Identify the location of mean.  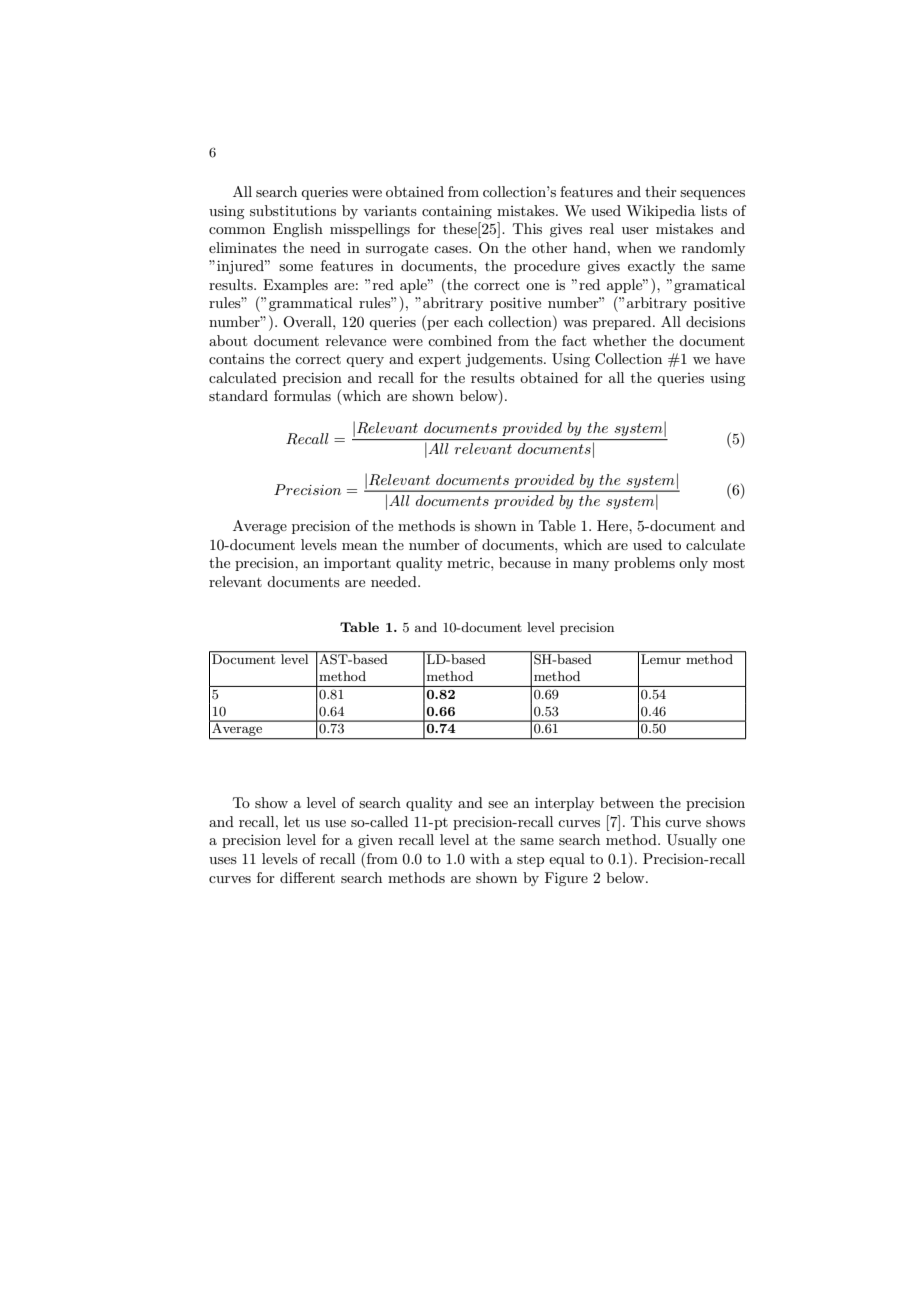
(359, 546).
